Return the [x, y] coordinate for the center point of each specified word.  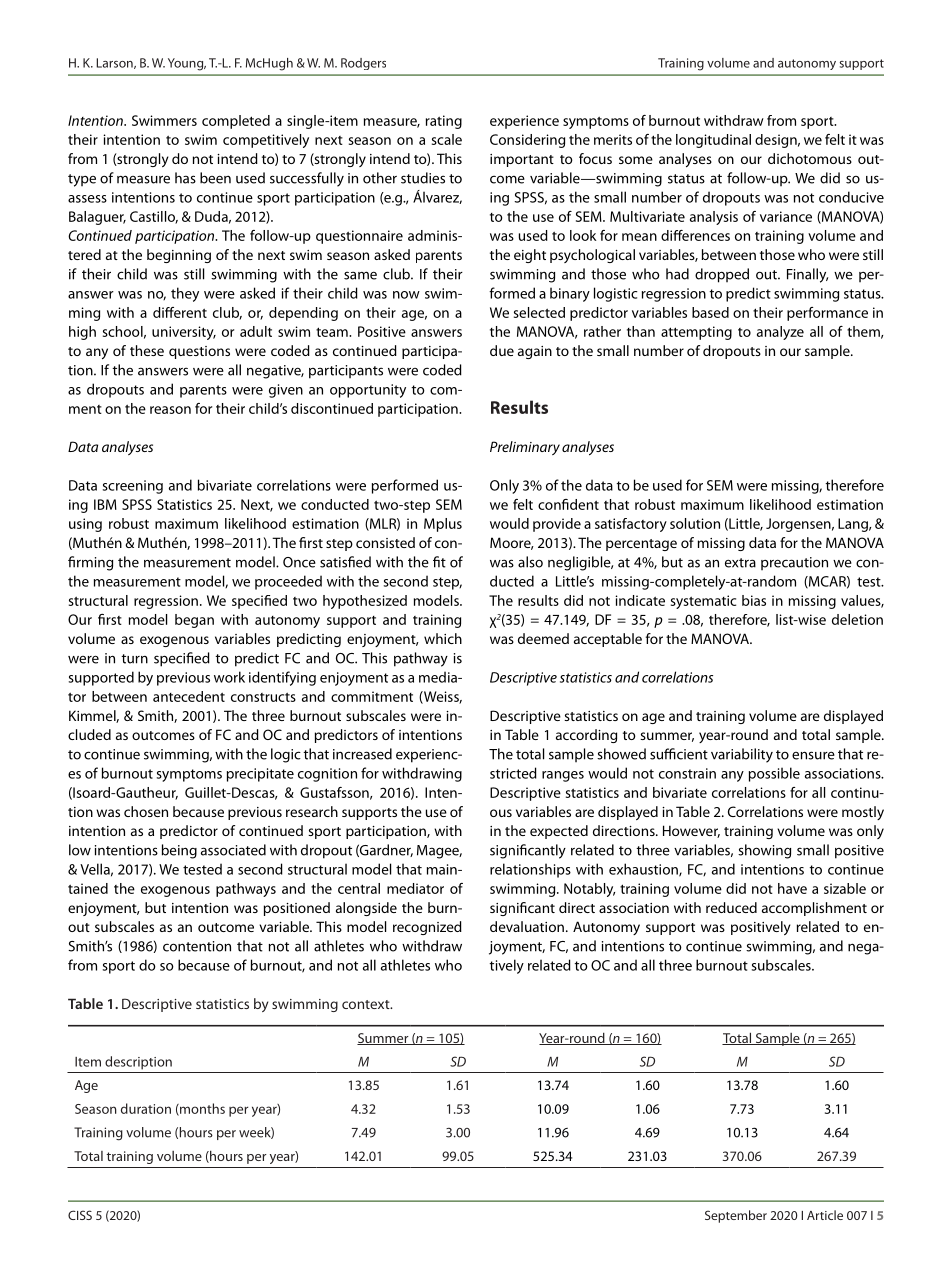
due [502, 350]
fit [439, 562]
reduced [731, 907]
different [180, 312]
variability [742, 755]
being [179, 851]
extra [740, 563]
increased [362, 754]
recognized [427, 928]
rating [444, 122]
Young [187, 64]
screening [133, 487]
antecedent [189, 696]
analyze [780, 333]
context [367, 1004]
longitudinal [713, 141]
